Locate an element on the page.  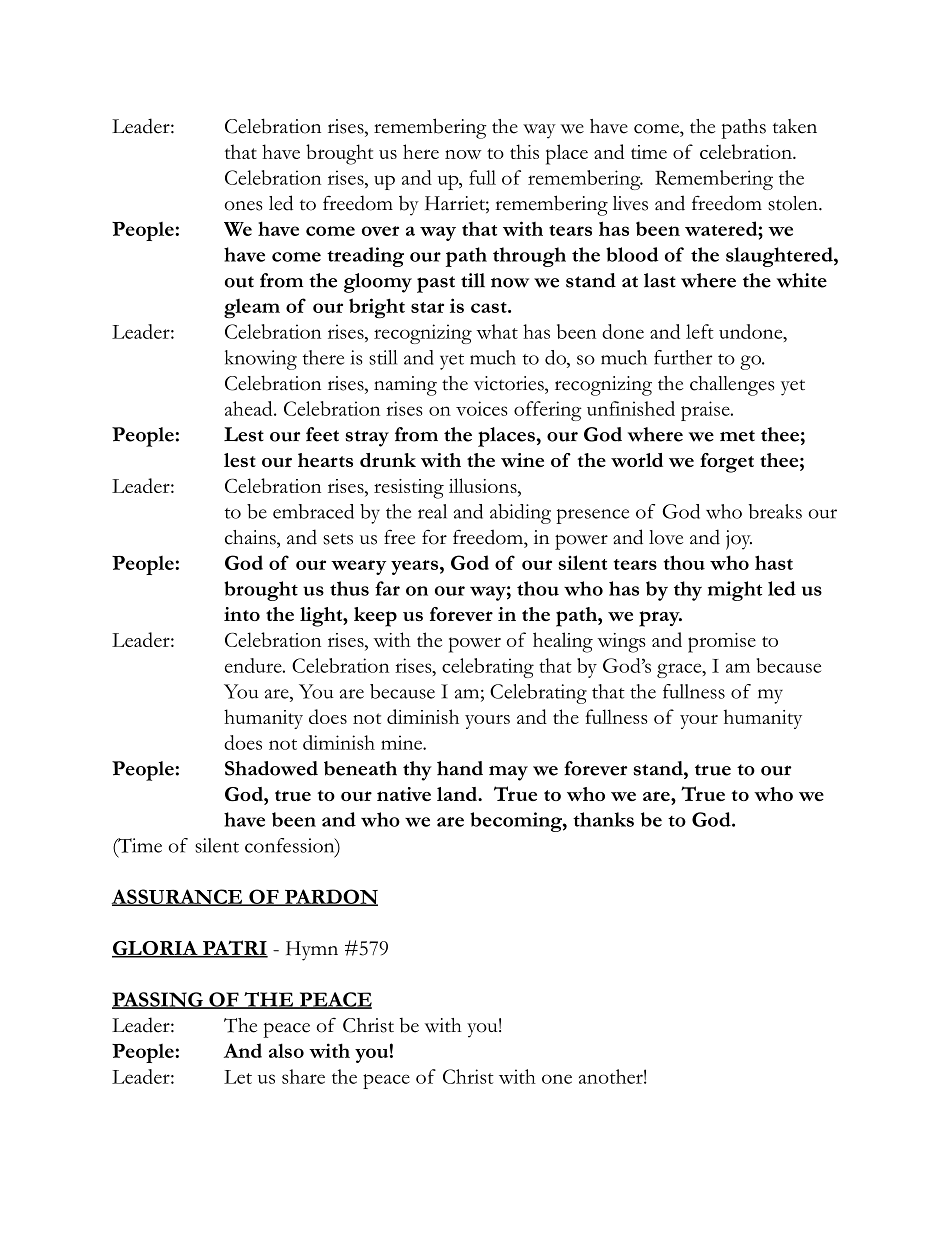
knowing is located at coordinates (261, 360).
